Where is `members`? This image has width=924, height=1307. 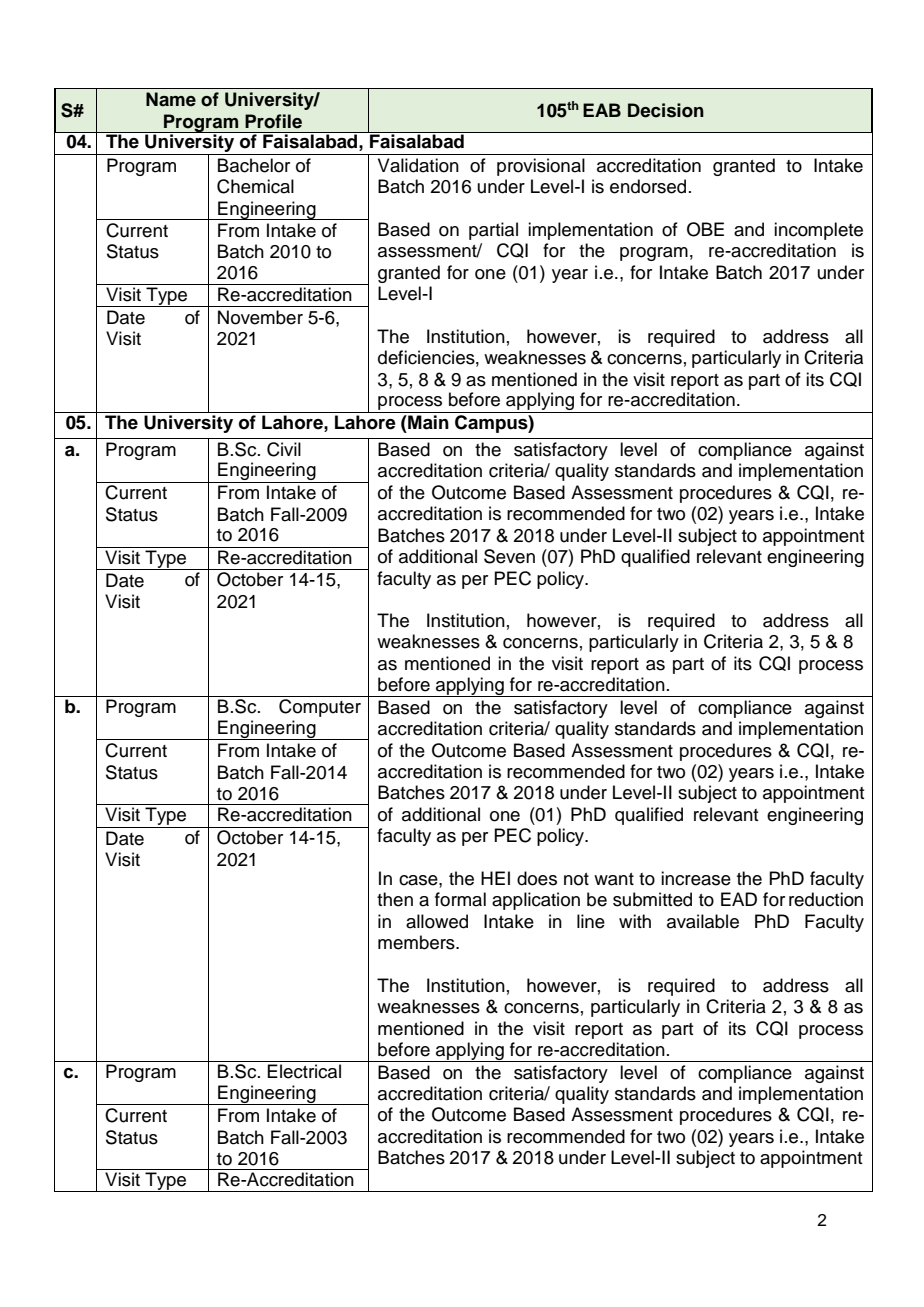
members is located at coordinates (417, 942).
